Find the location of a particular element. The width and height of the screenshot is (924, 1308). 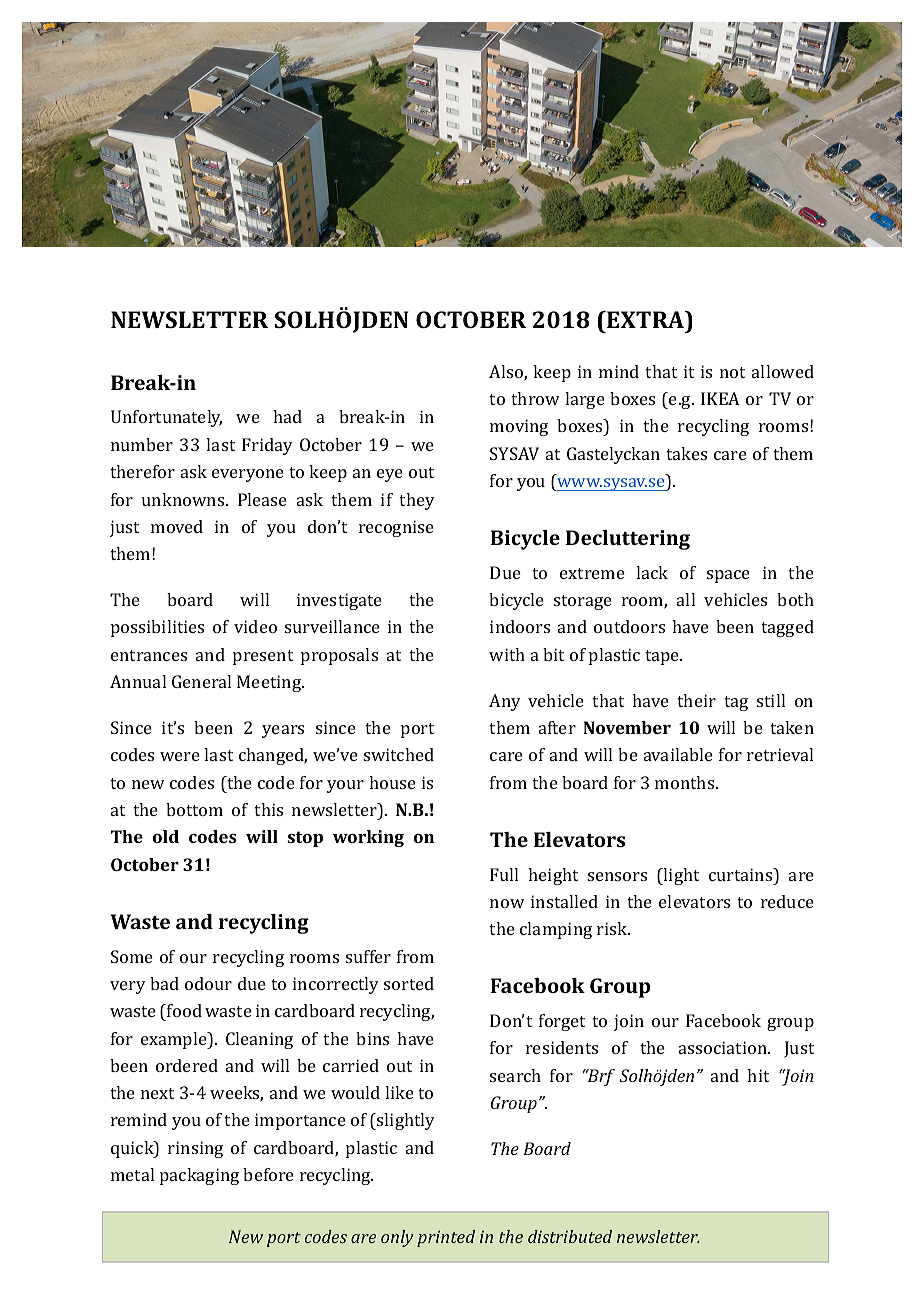

space is located at coordinates (728, 576).
